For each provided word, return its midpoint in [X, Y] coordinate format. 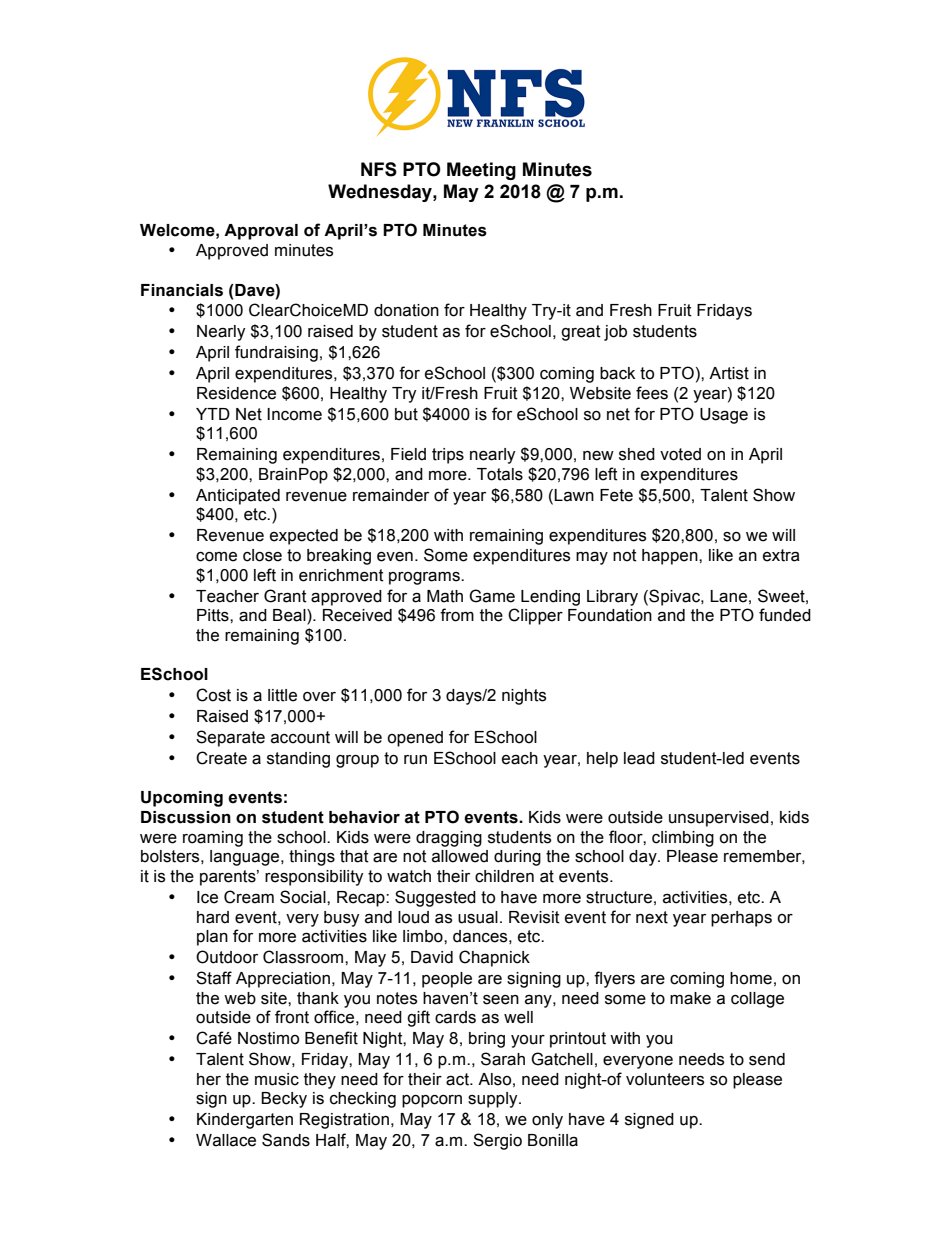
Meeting [481, 171]
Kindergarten [245, 1121]
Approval [261, 232]
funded [785, 615]
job [615, 333]
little [282, 695]
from [457, 615]
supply [494, 1100]
